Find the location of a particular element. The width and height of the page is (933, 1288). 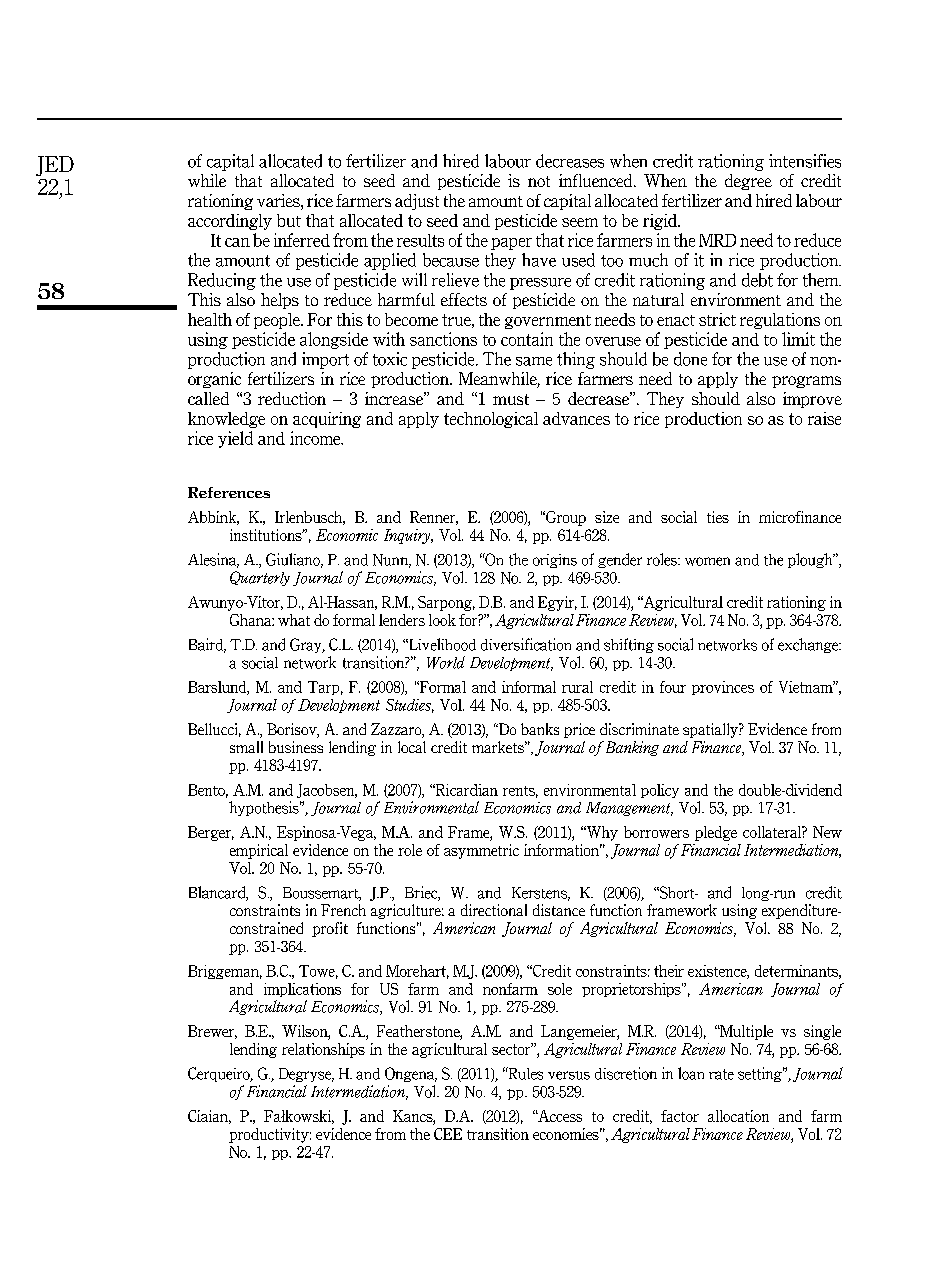

References is located at coordinates (229, 492).
